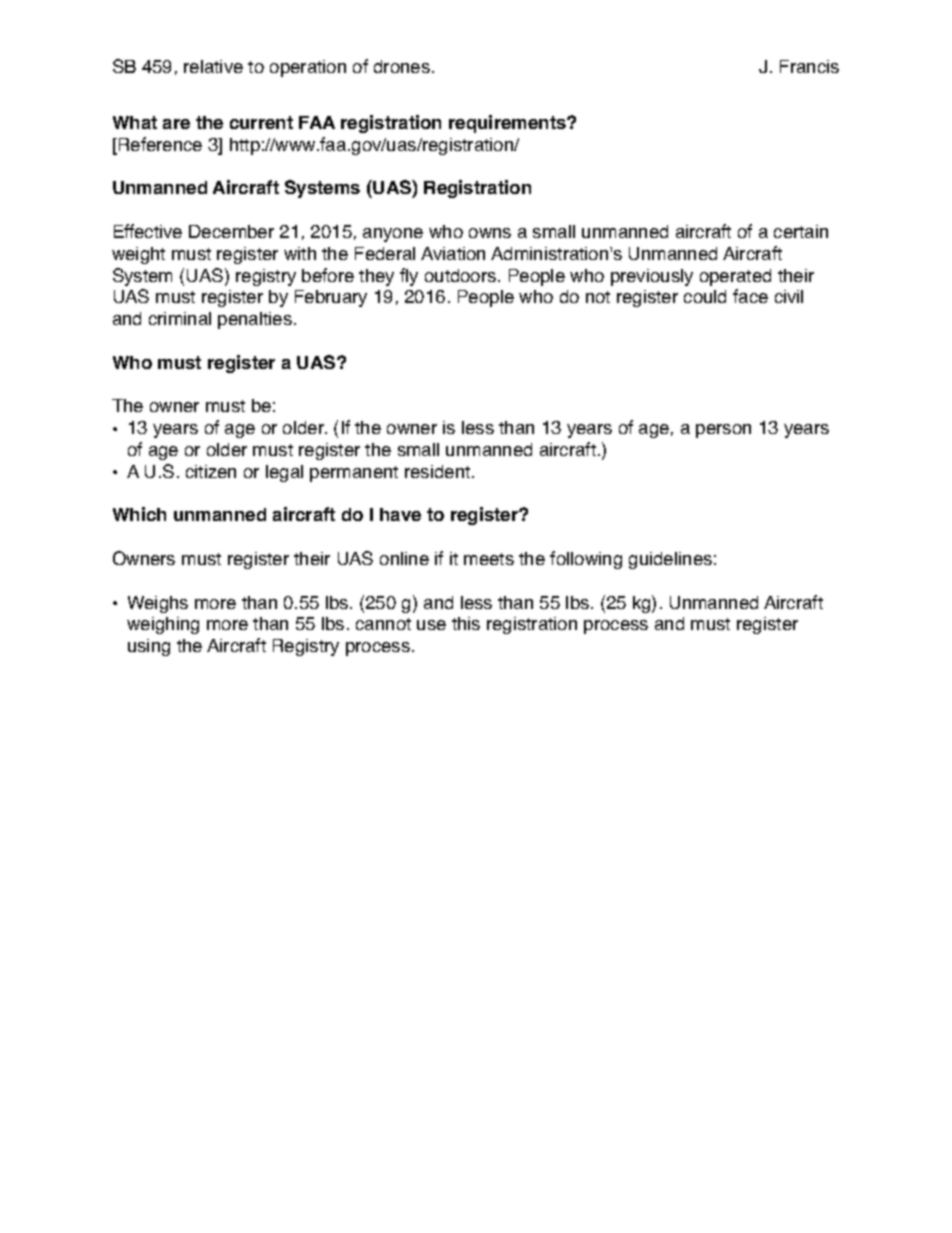  I want to click on relative, so click(213, 66).
